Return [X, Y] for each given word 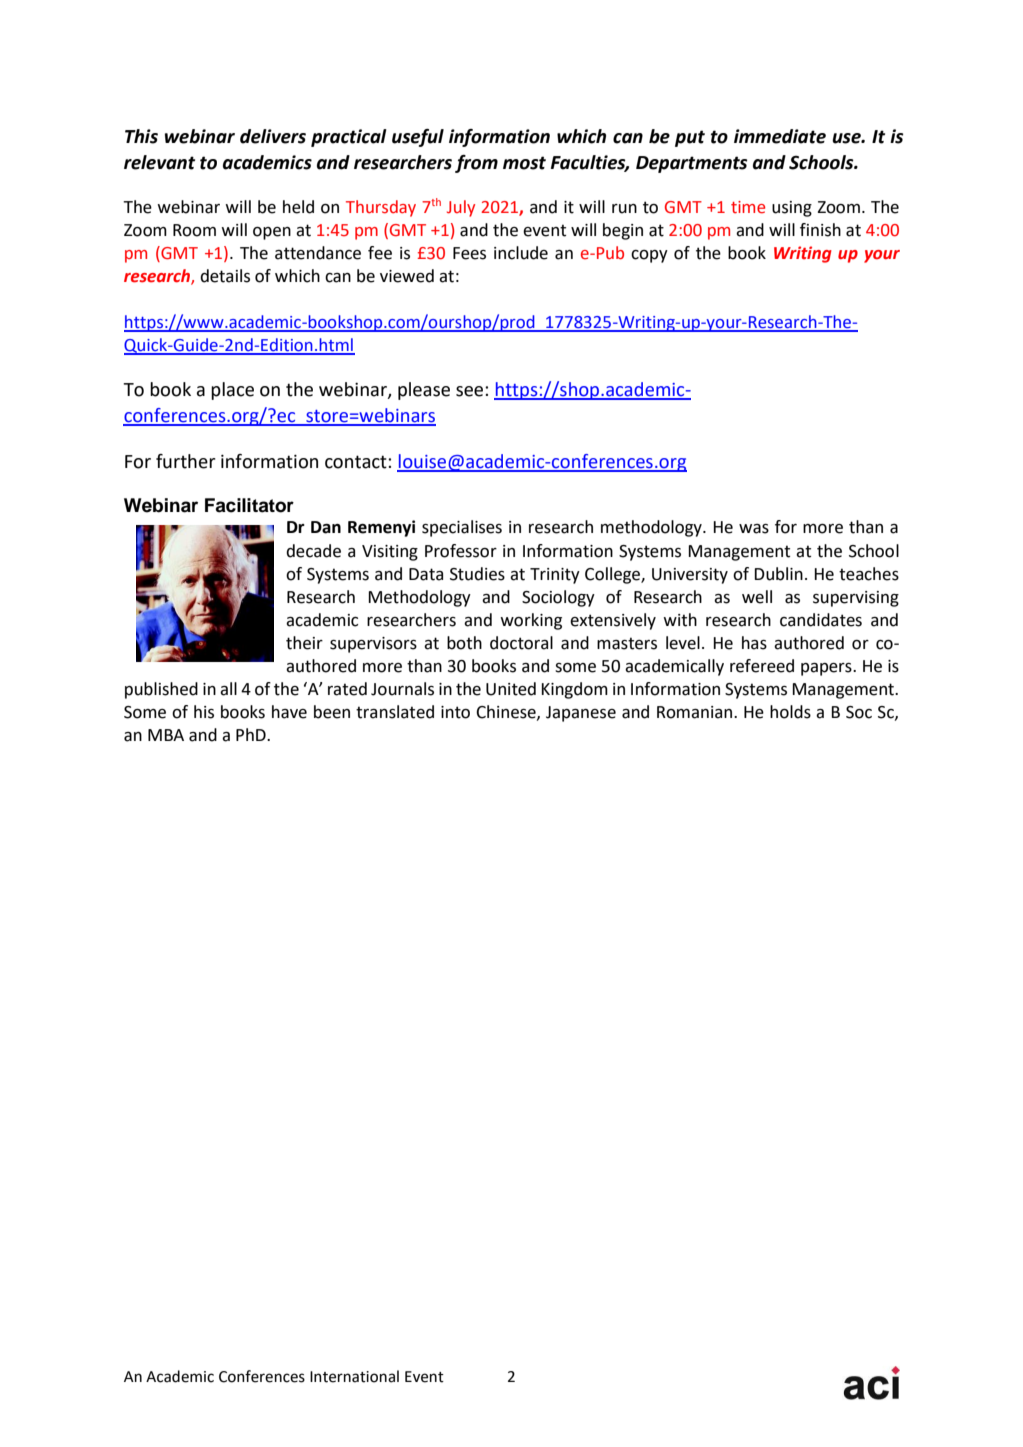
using [792, 209]
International [354, 1376]
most [524, 163]
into [455, 712]
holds [790, 712]
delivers [273, 136]
